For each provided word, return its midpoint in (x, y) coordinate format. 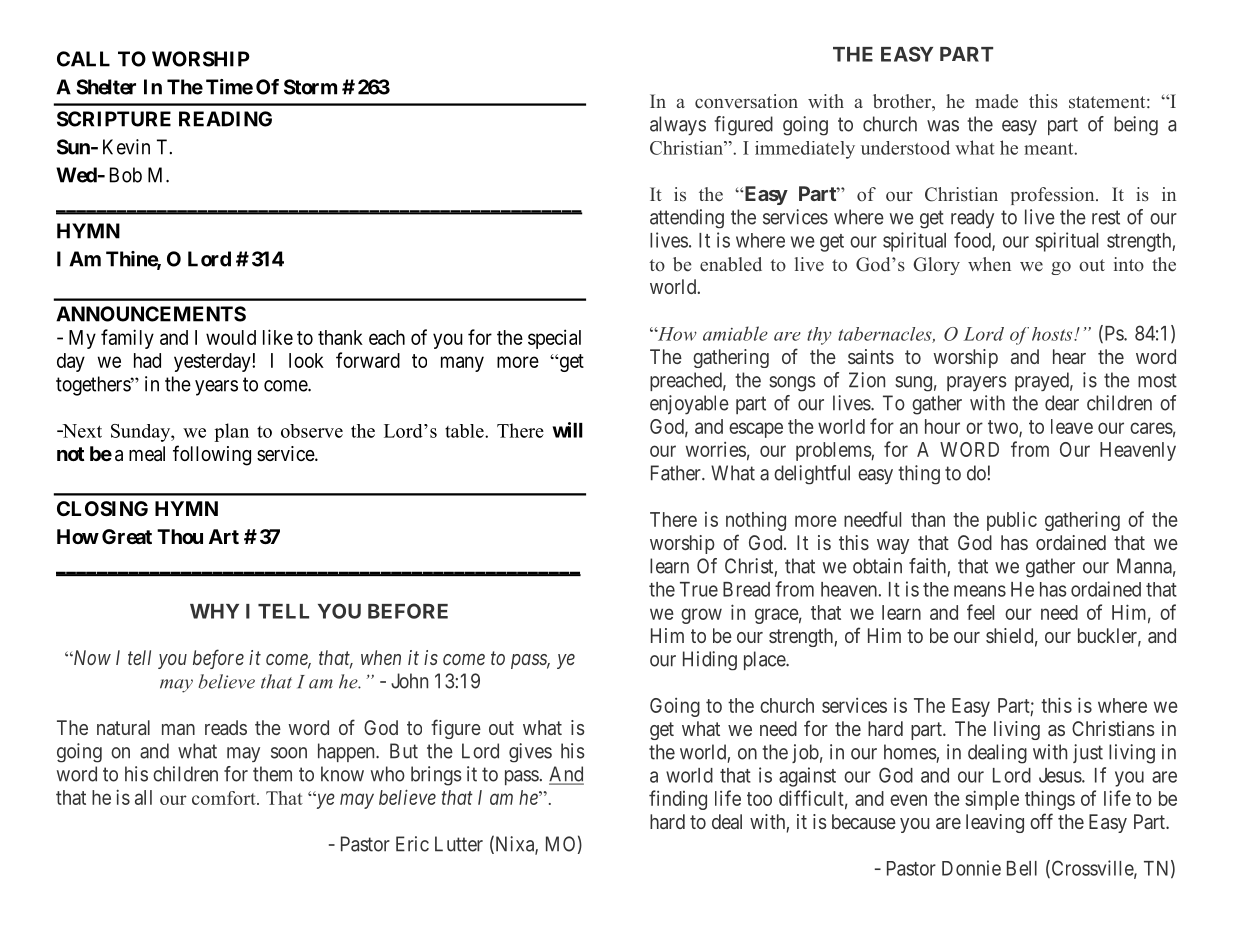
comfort (225, 798)
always (678, 125)
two (1004, 428)
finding (678, 800)
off (1041, 821)
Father (677, 473)
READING (225, 119)
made (996, 101)
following (212, 455)
